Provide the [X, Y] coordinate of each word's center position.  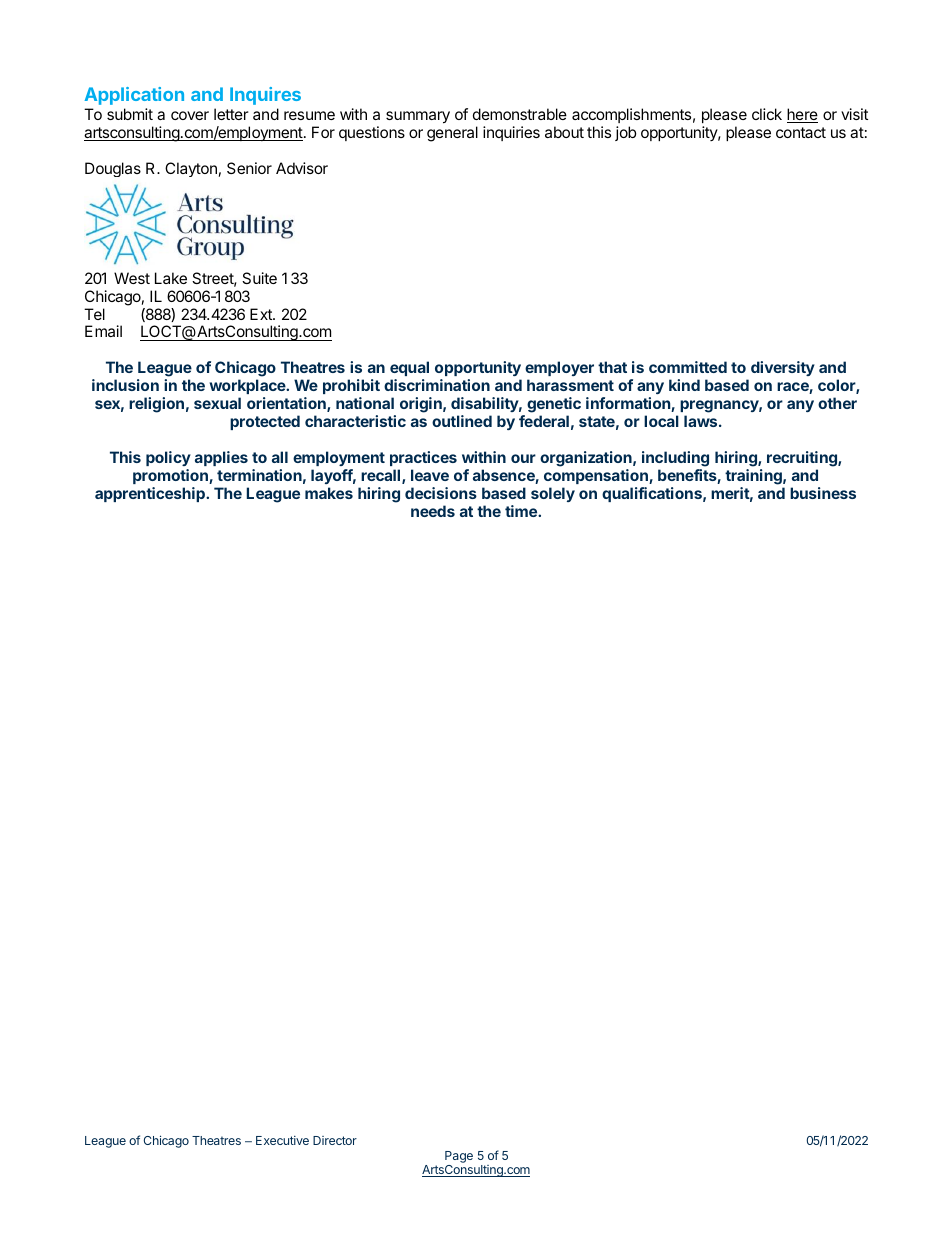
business [823, 493]
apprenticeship [151, 494]
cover [190, 115]
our [523, 458]
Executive [282, 1140]
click [767, 114]
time [522, 511]
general [452, 134]
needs [433, 511]
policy [168, 458]
